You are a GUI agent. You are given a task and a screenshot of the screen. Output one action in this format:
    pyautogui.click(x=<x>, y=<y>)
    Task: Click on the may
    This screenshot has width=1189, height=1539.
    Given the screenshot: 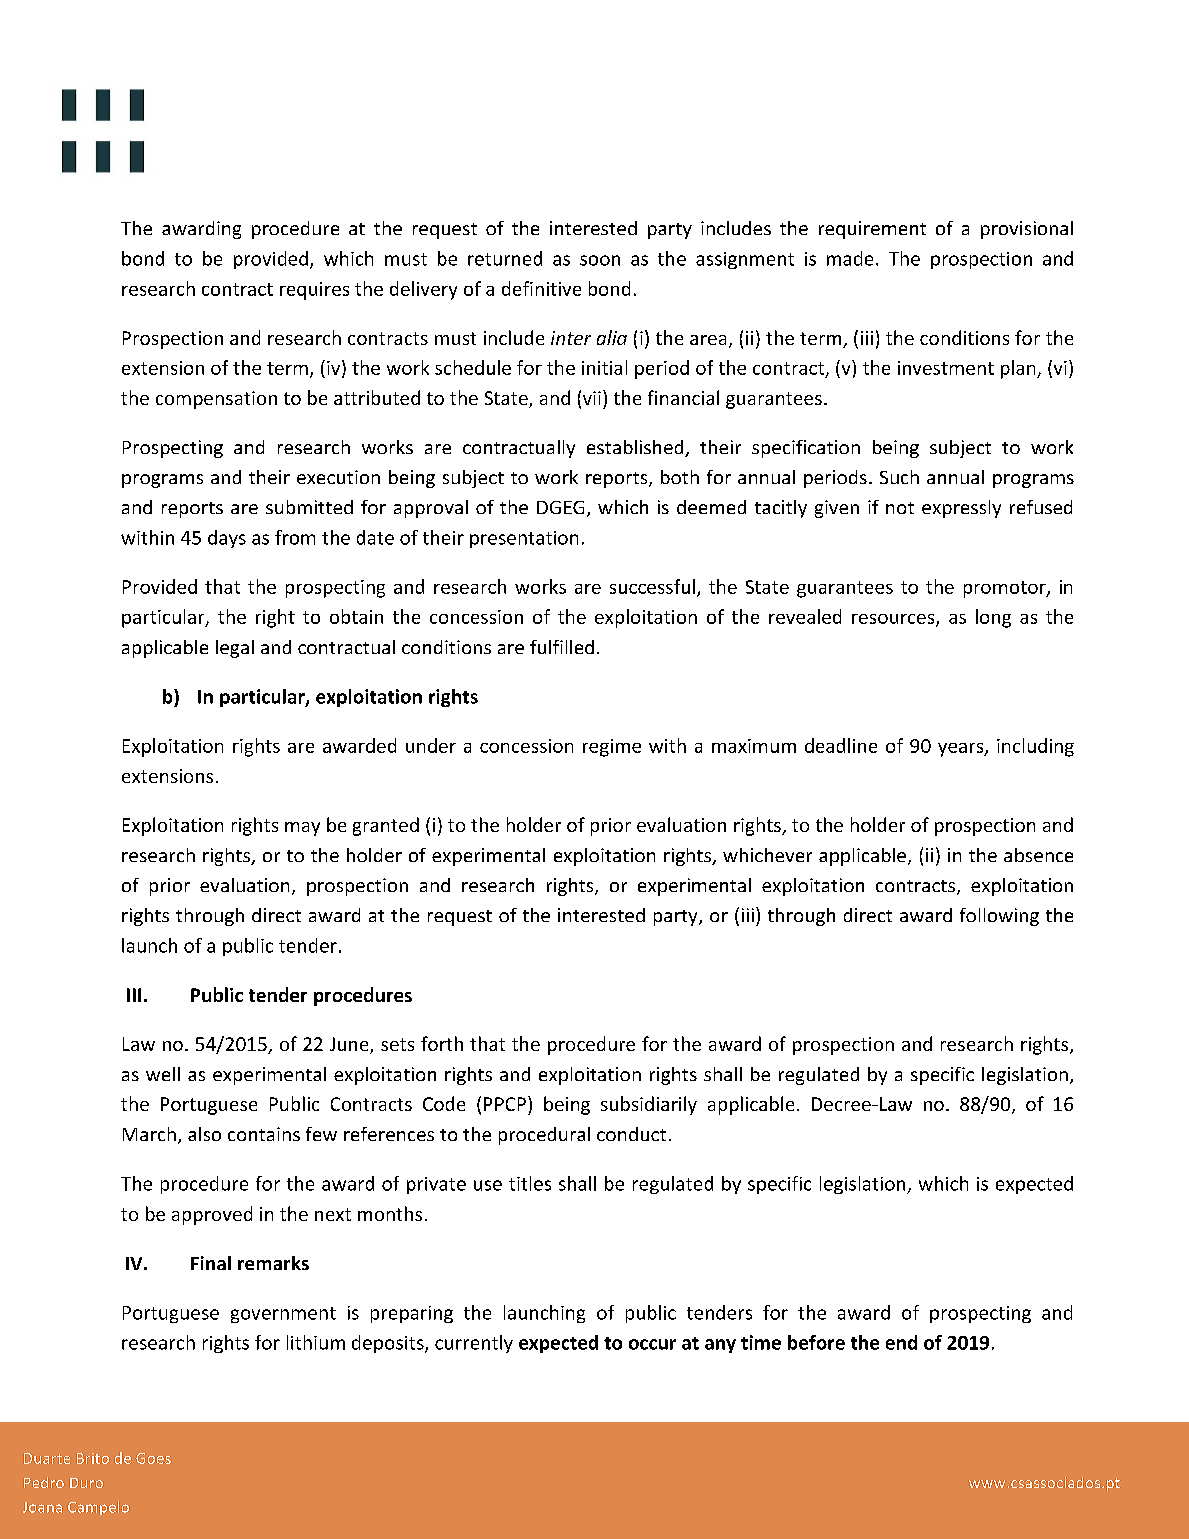 What is the action you would take?
    pyautogui.click(x=302, y=829)
